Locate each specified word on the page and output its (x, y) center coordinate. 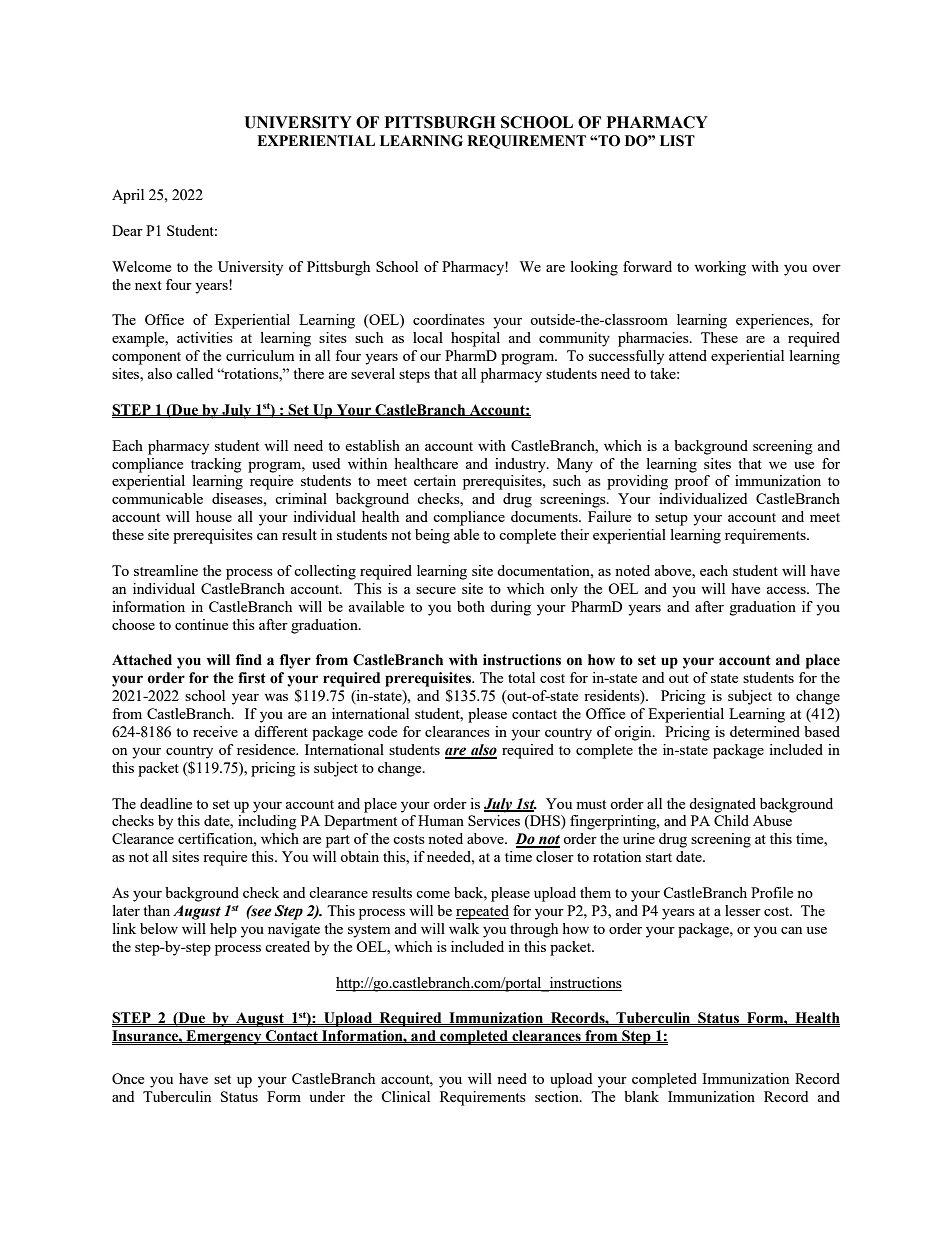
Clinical (405, 1096)
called (194, 373)
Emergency (224, 1037)
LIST (677, 141)
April (128, 196)
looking (594, 268)
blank (641, 1096)
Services (494, 820)
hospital (475, 339)
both (471, 606)
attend (688, 355)
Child (731, 820)
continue (201, 624)
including (267, 822)
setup (671, 519)
